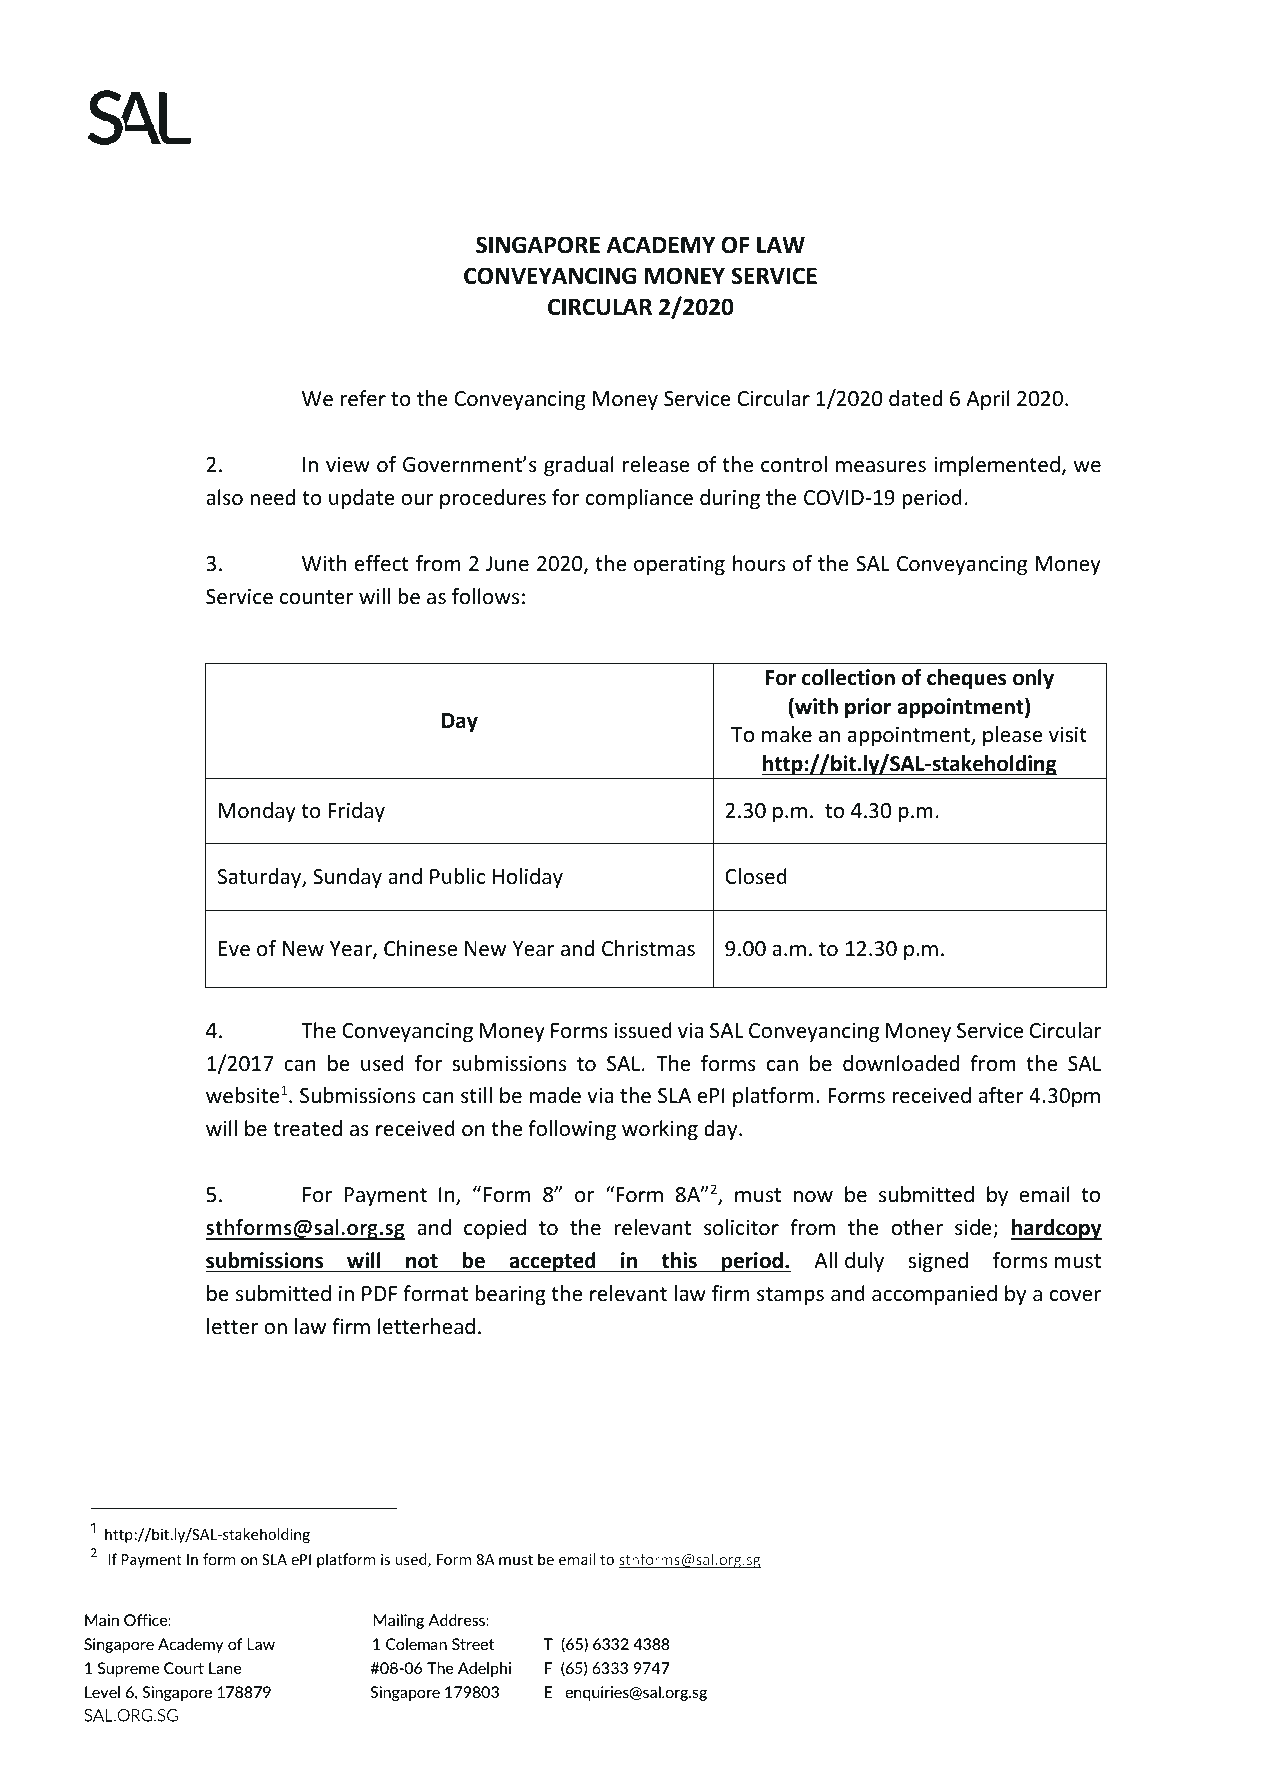 The width and height of the screenshot is (1267, 1791). I want to click on PDF, so click(379, 1293).
